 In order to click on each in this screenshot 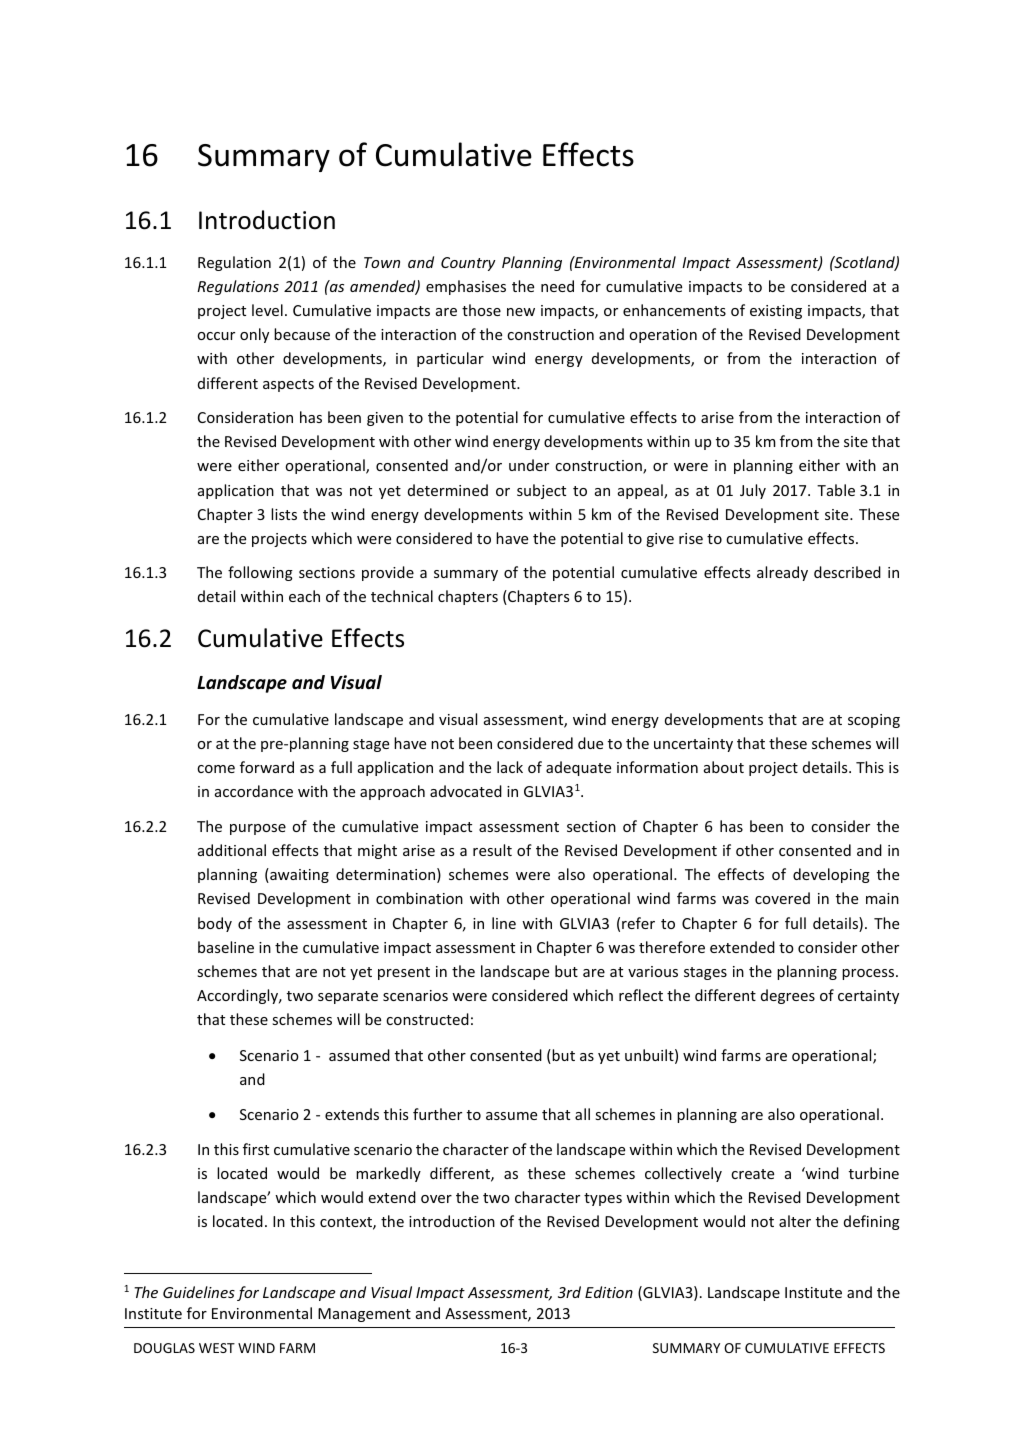, I will do `click(304, 596)`.
